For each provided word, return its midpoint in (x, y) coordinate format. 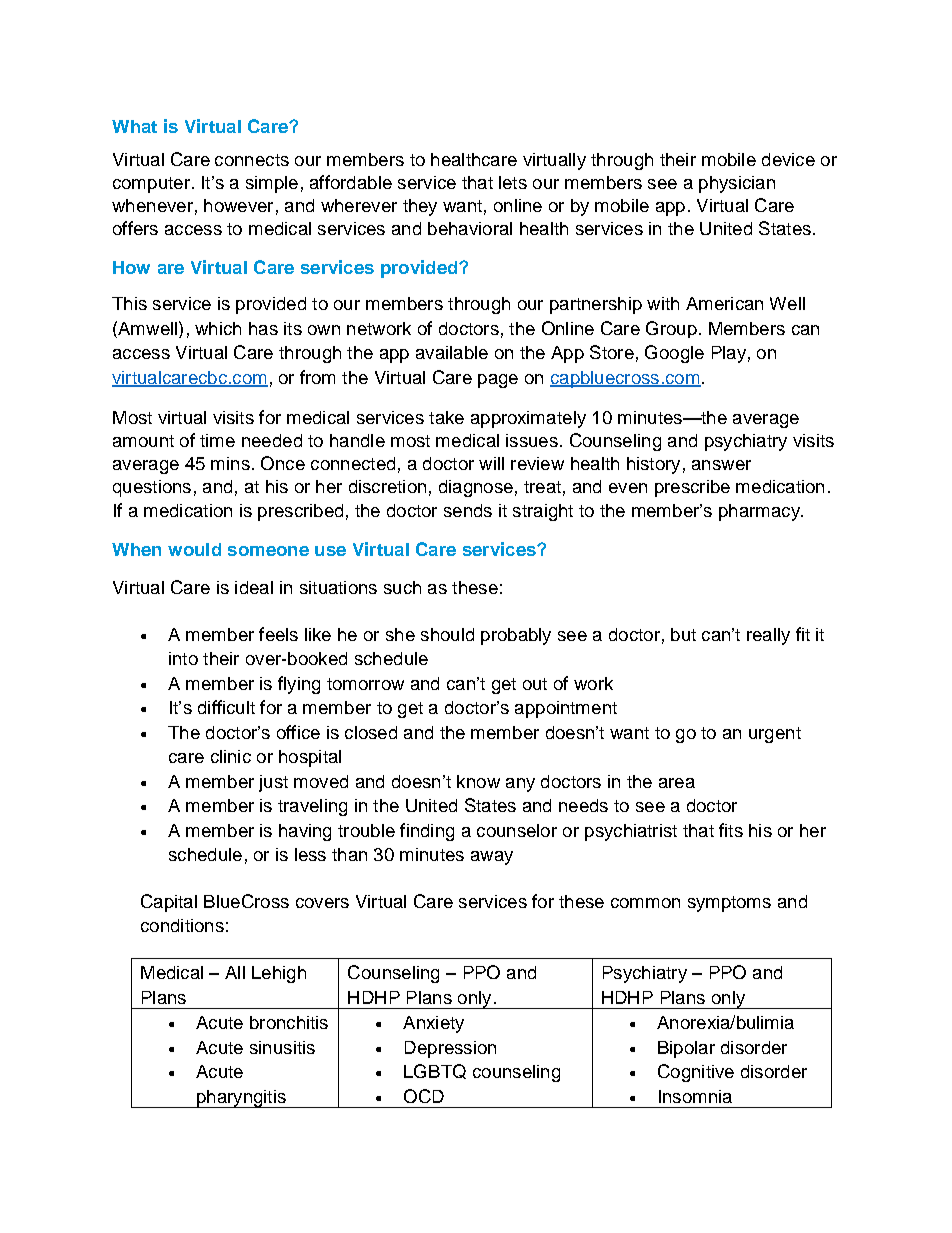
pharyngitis (241, 1099)
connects (252, 160)
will (491, 463)
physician (737, 184)
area (677, 783)
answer (721, 465)
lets (513, 182)
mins (230, 463)
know (478, 781)
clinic (231, 756)
